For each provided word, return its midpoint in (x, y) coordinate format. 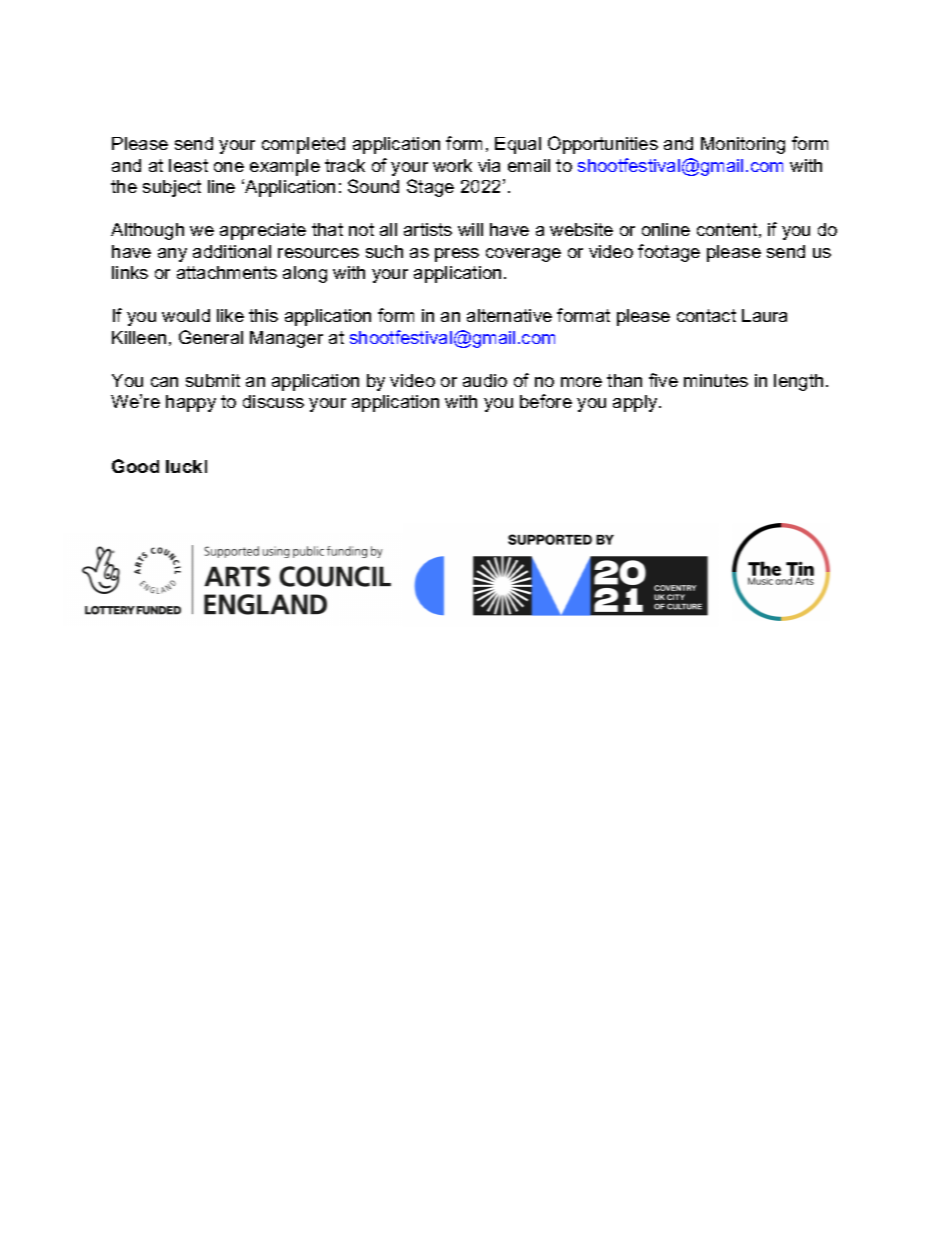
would (186, 315)
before (546, 401)
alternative (509, 315)
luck (184, 466)
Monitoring (743, 145)
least (188, 165)
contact (706, 315)
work (452, 165)
